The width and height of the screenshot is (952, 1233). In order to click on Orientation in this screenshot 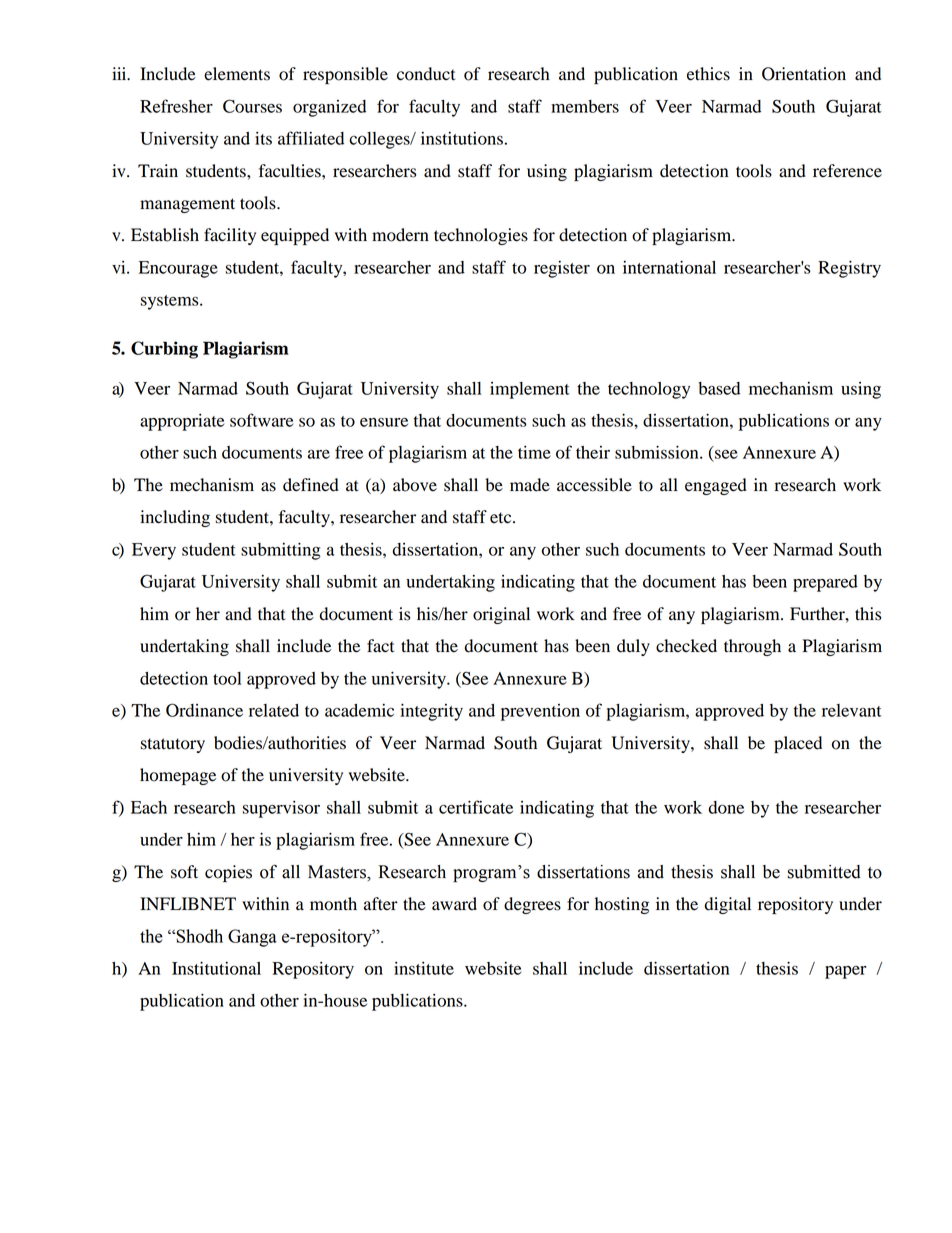, I will do `click(804, 74)`.
